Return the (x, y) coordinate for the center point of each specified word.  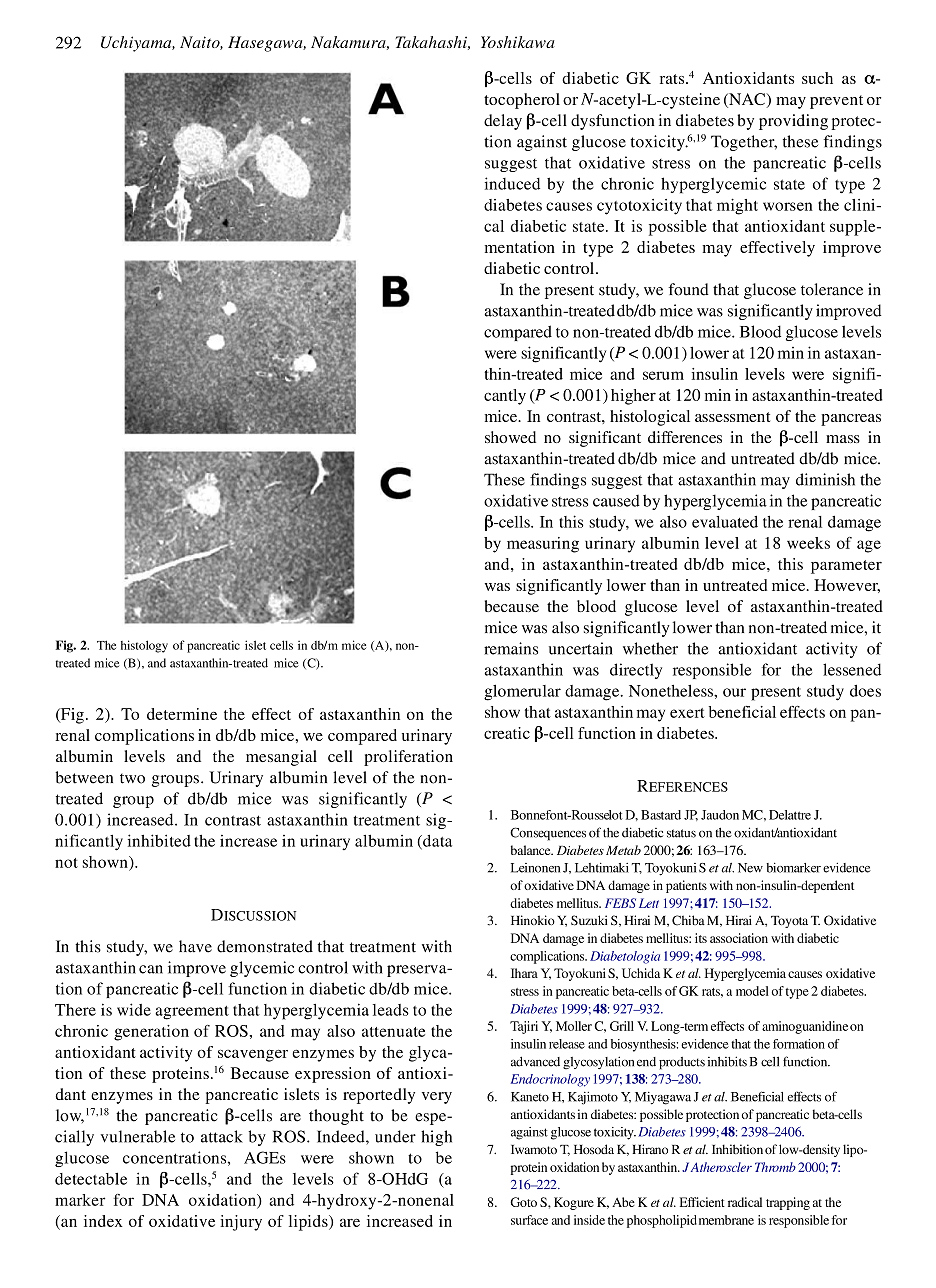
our (734, 692)
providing (793, 122)
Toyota (789, 922)
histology (144, 646)
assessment (732, 417)
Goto (523, 1202)
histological (650, 418)
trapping (788, 1203)
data (436, 842)
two (132, 778)
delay (503, 122)
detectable (91, 1179)
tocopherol (522, 101)
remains (511, 648)
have (195, 946)
